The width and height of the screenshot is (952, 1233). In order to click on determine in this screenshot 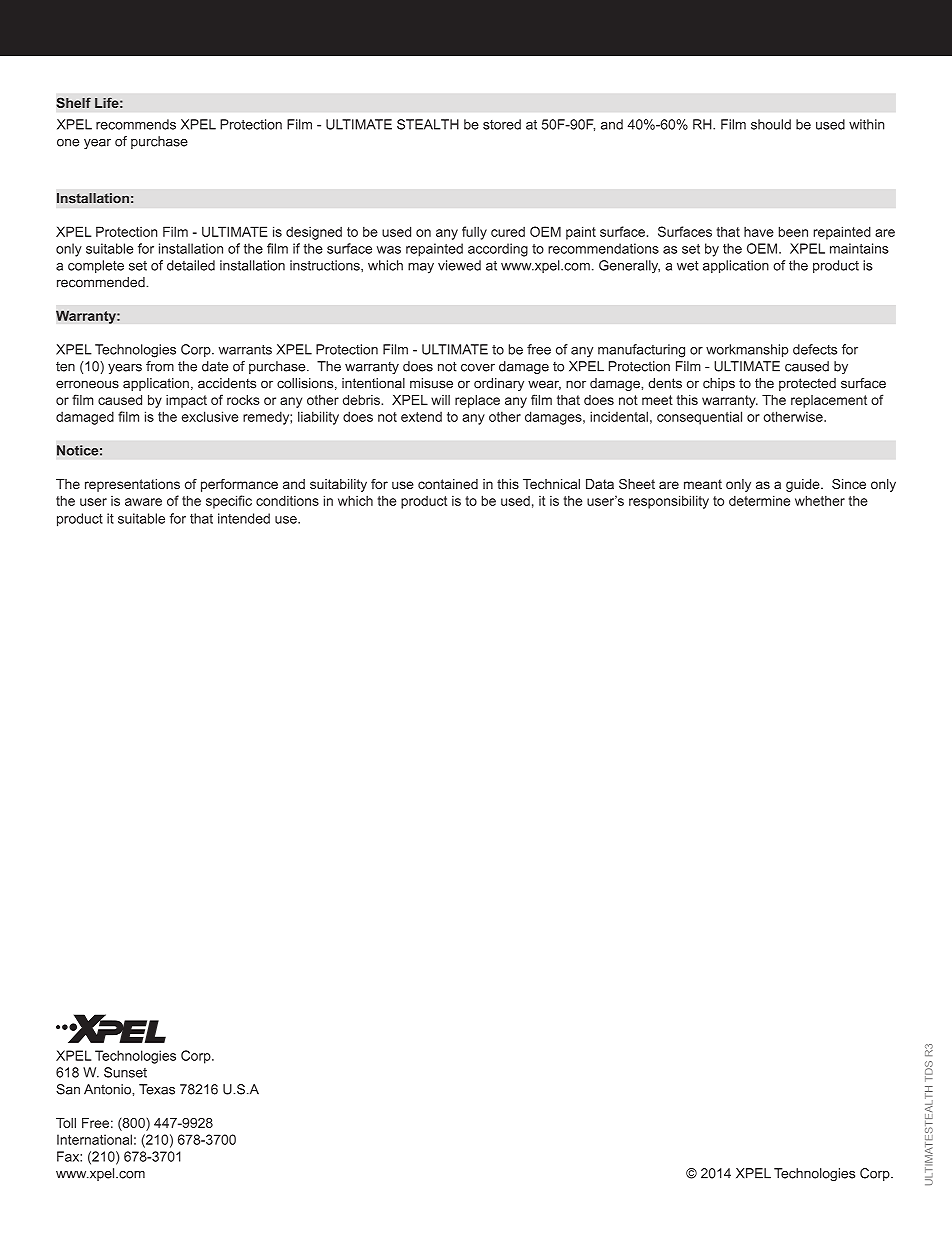, I will do `click(759, 500)`.
